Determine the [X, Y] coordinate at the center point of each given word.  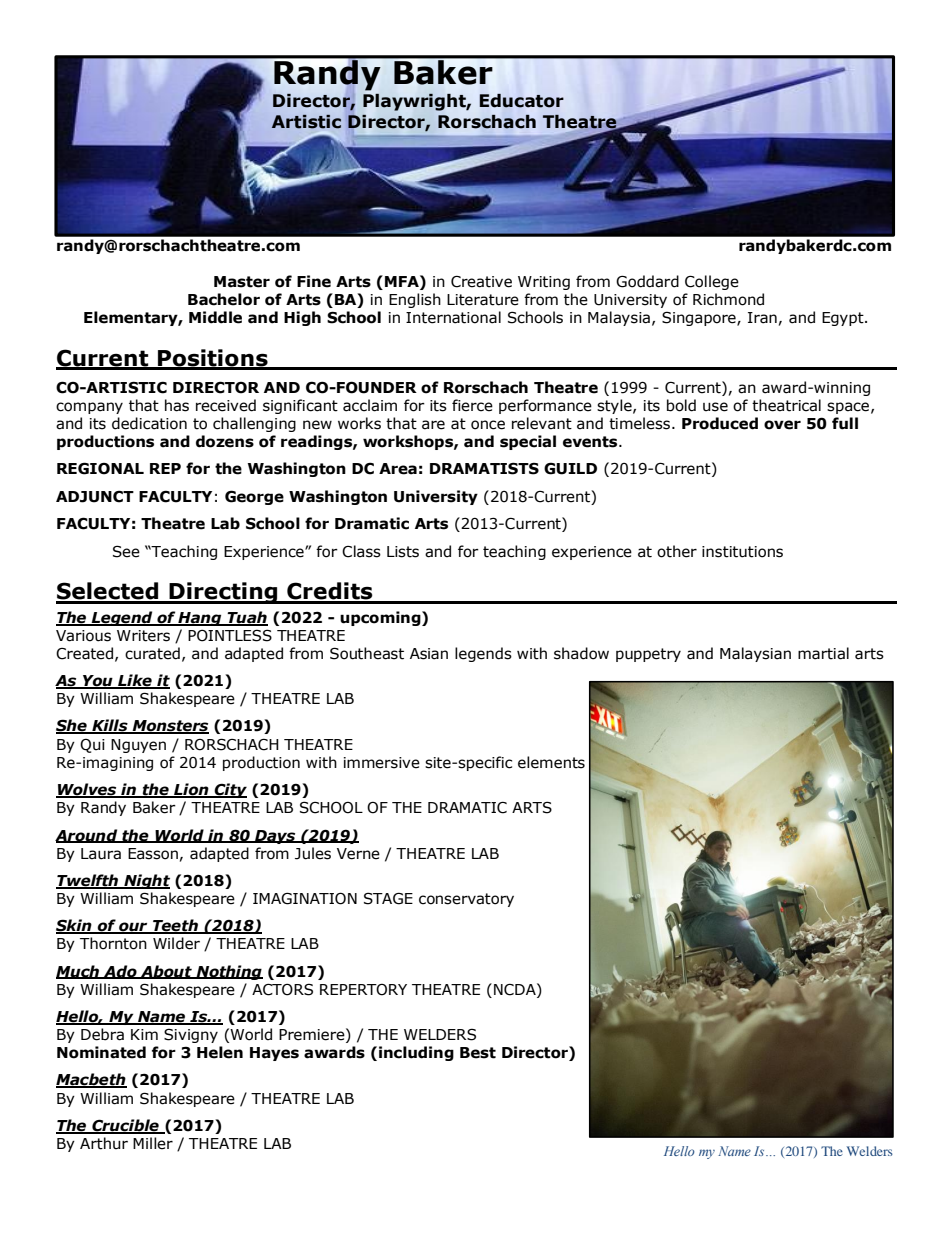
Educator [522, 101]
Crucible [125, 1126]
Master [242, 282]
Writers [143, 636]
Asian [429, 654]
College [712, 282]
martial [823, 653]
